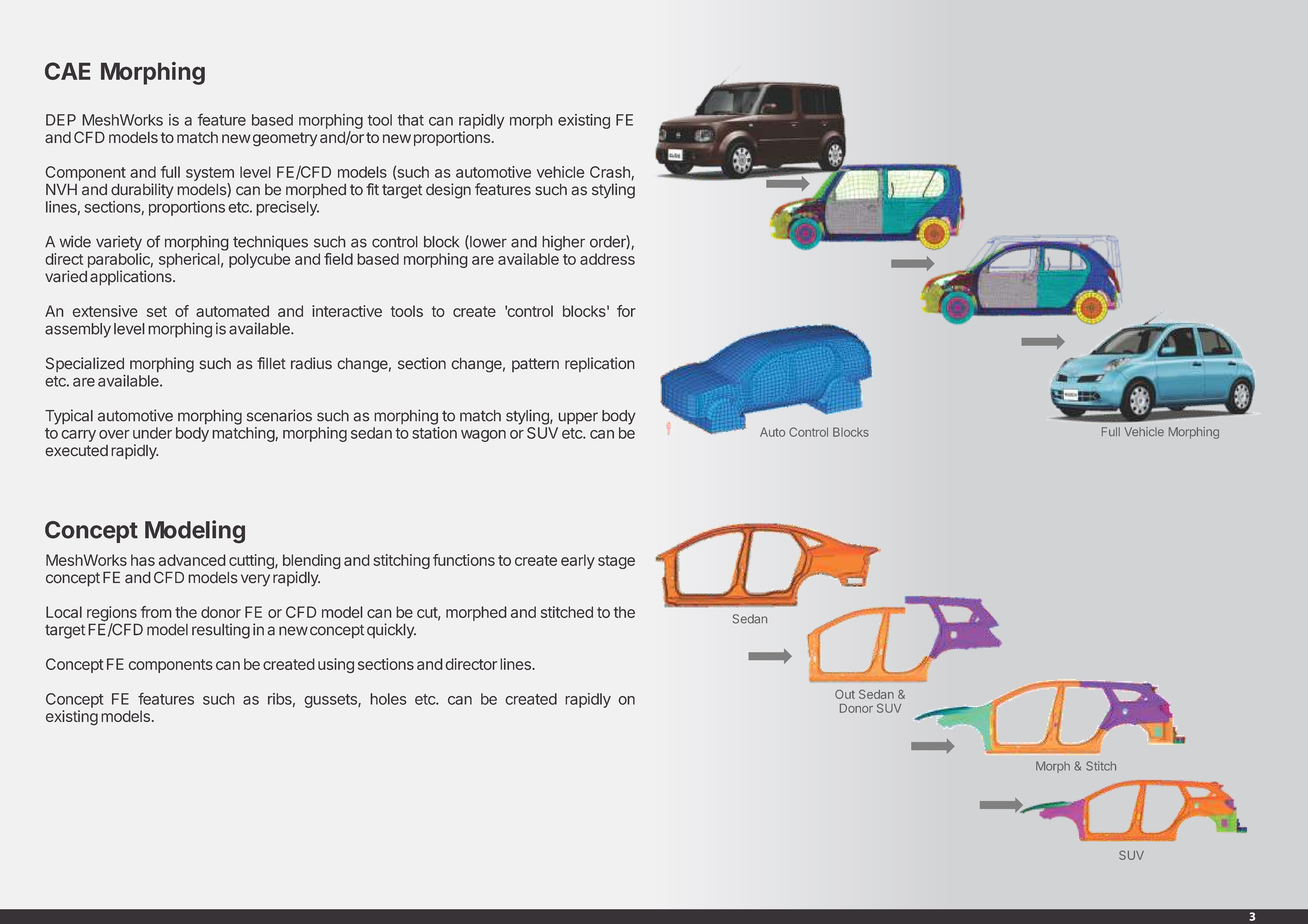 The image size is (1308, 924). What do you see at coordinates (388, 699) in the image?
I see `holes` at bounding box center [388, 699].
